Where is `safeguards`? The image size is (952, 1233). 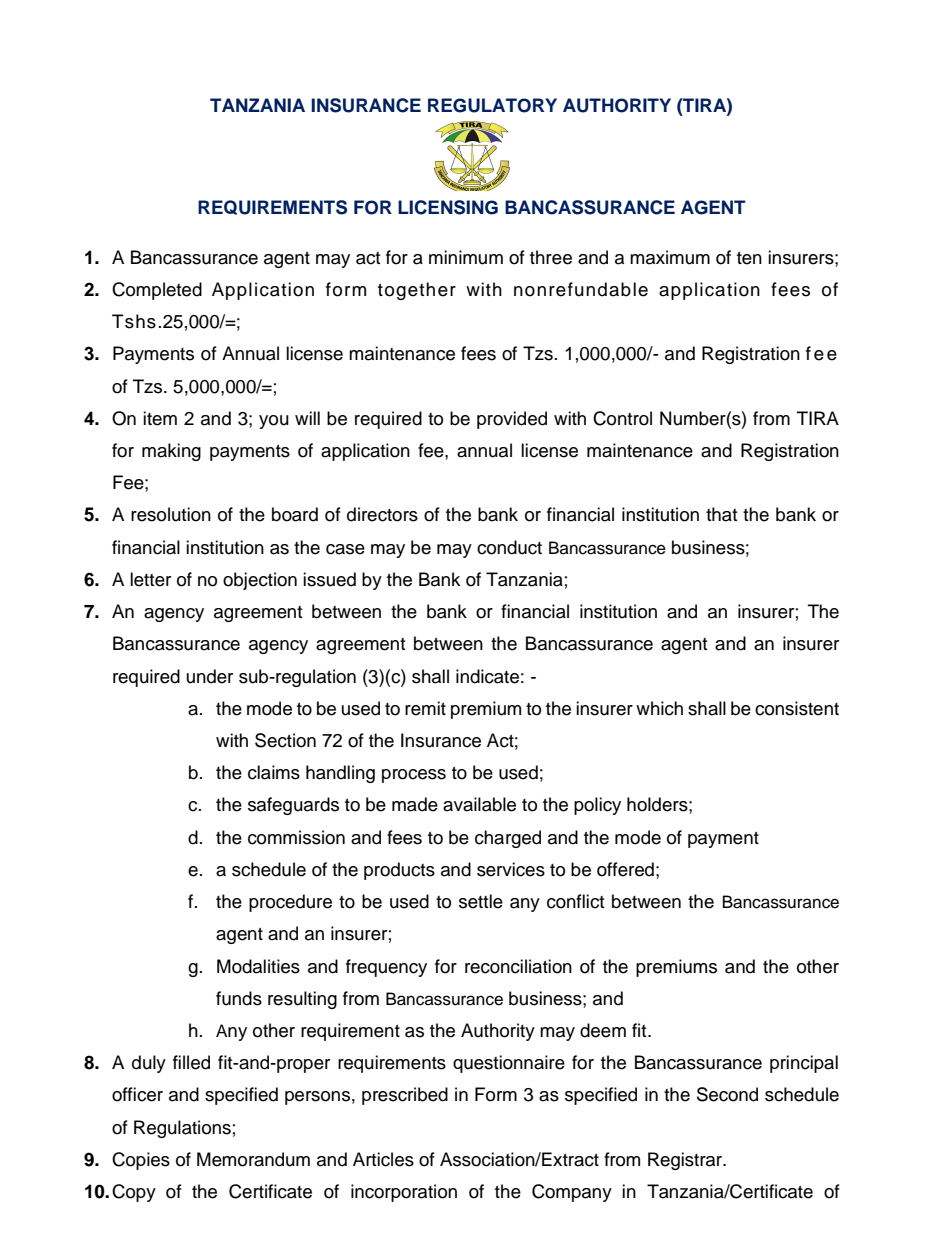
safeguards is located at coordinates (293, 806).
